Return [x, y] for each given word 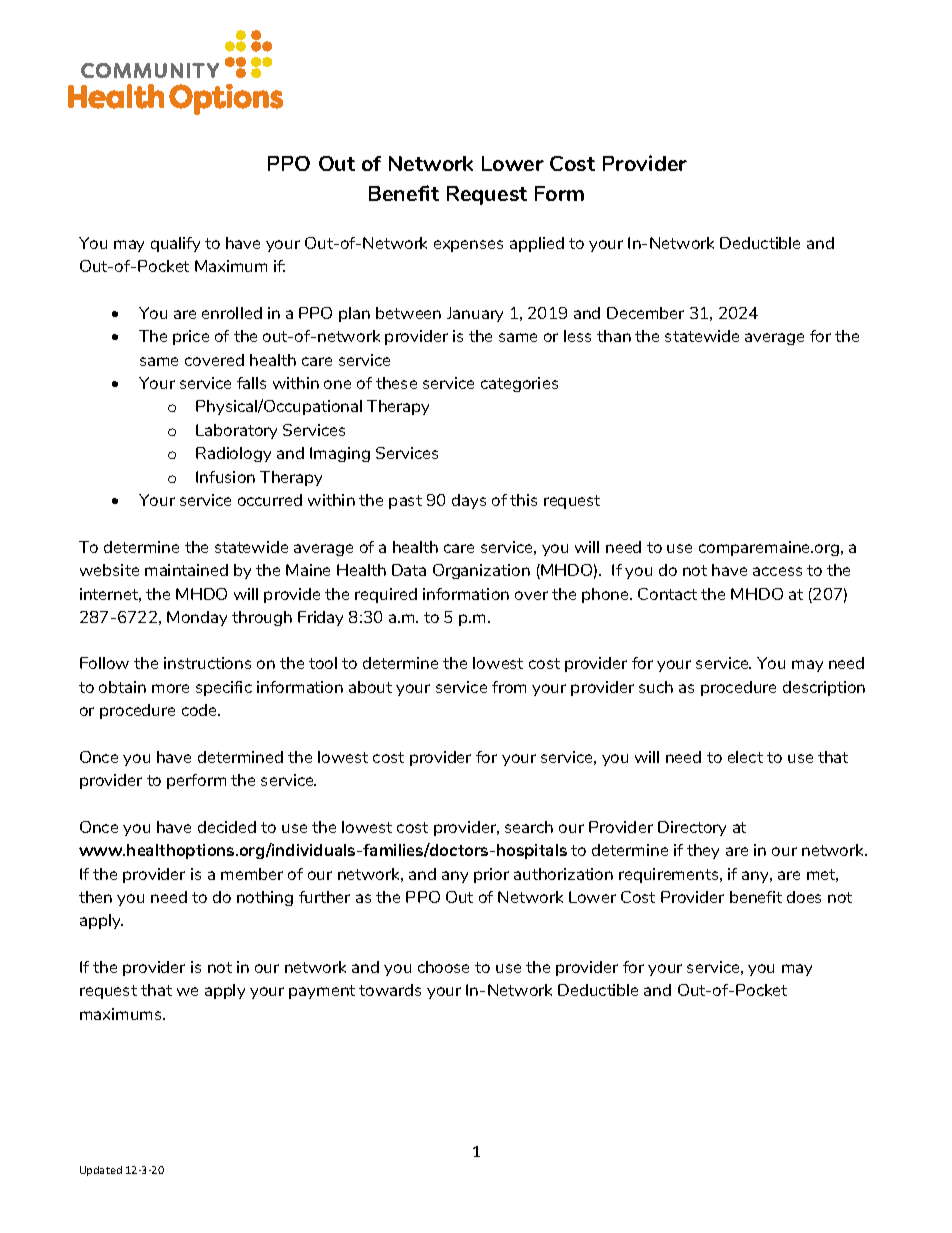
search [529, 827]
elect [745, 757]
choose [443, 967]
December [645, 313]
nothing [265, 898]
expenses [468, 246]
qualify [175, 244]
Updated [101, 1171]
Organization [481, 571]
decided [227, 827]
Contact [667, 594]
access [777, 571]
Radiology [233, 454]
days [469, 501]
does [804, 897]
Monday [197, 618]
